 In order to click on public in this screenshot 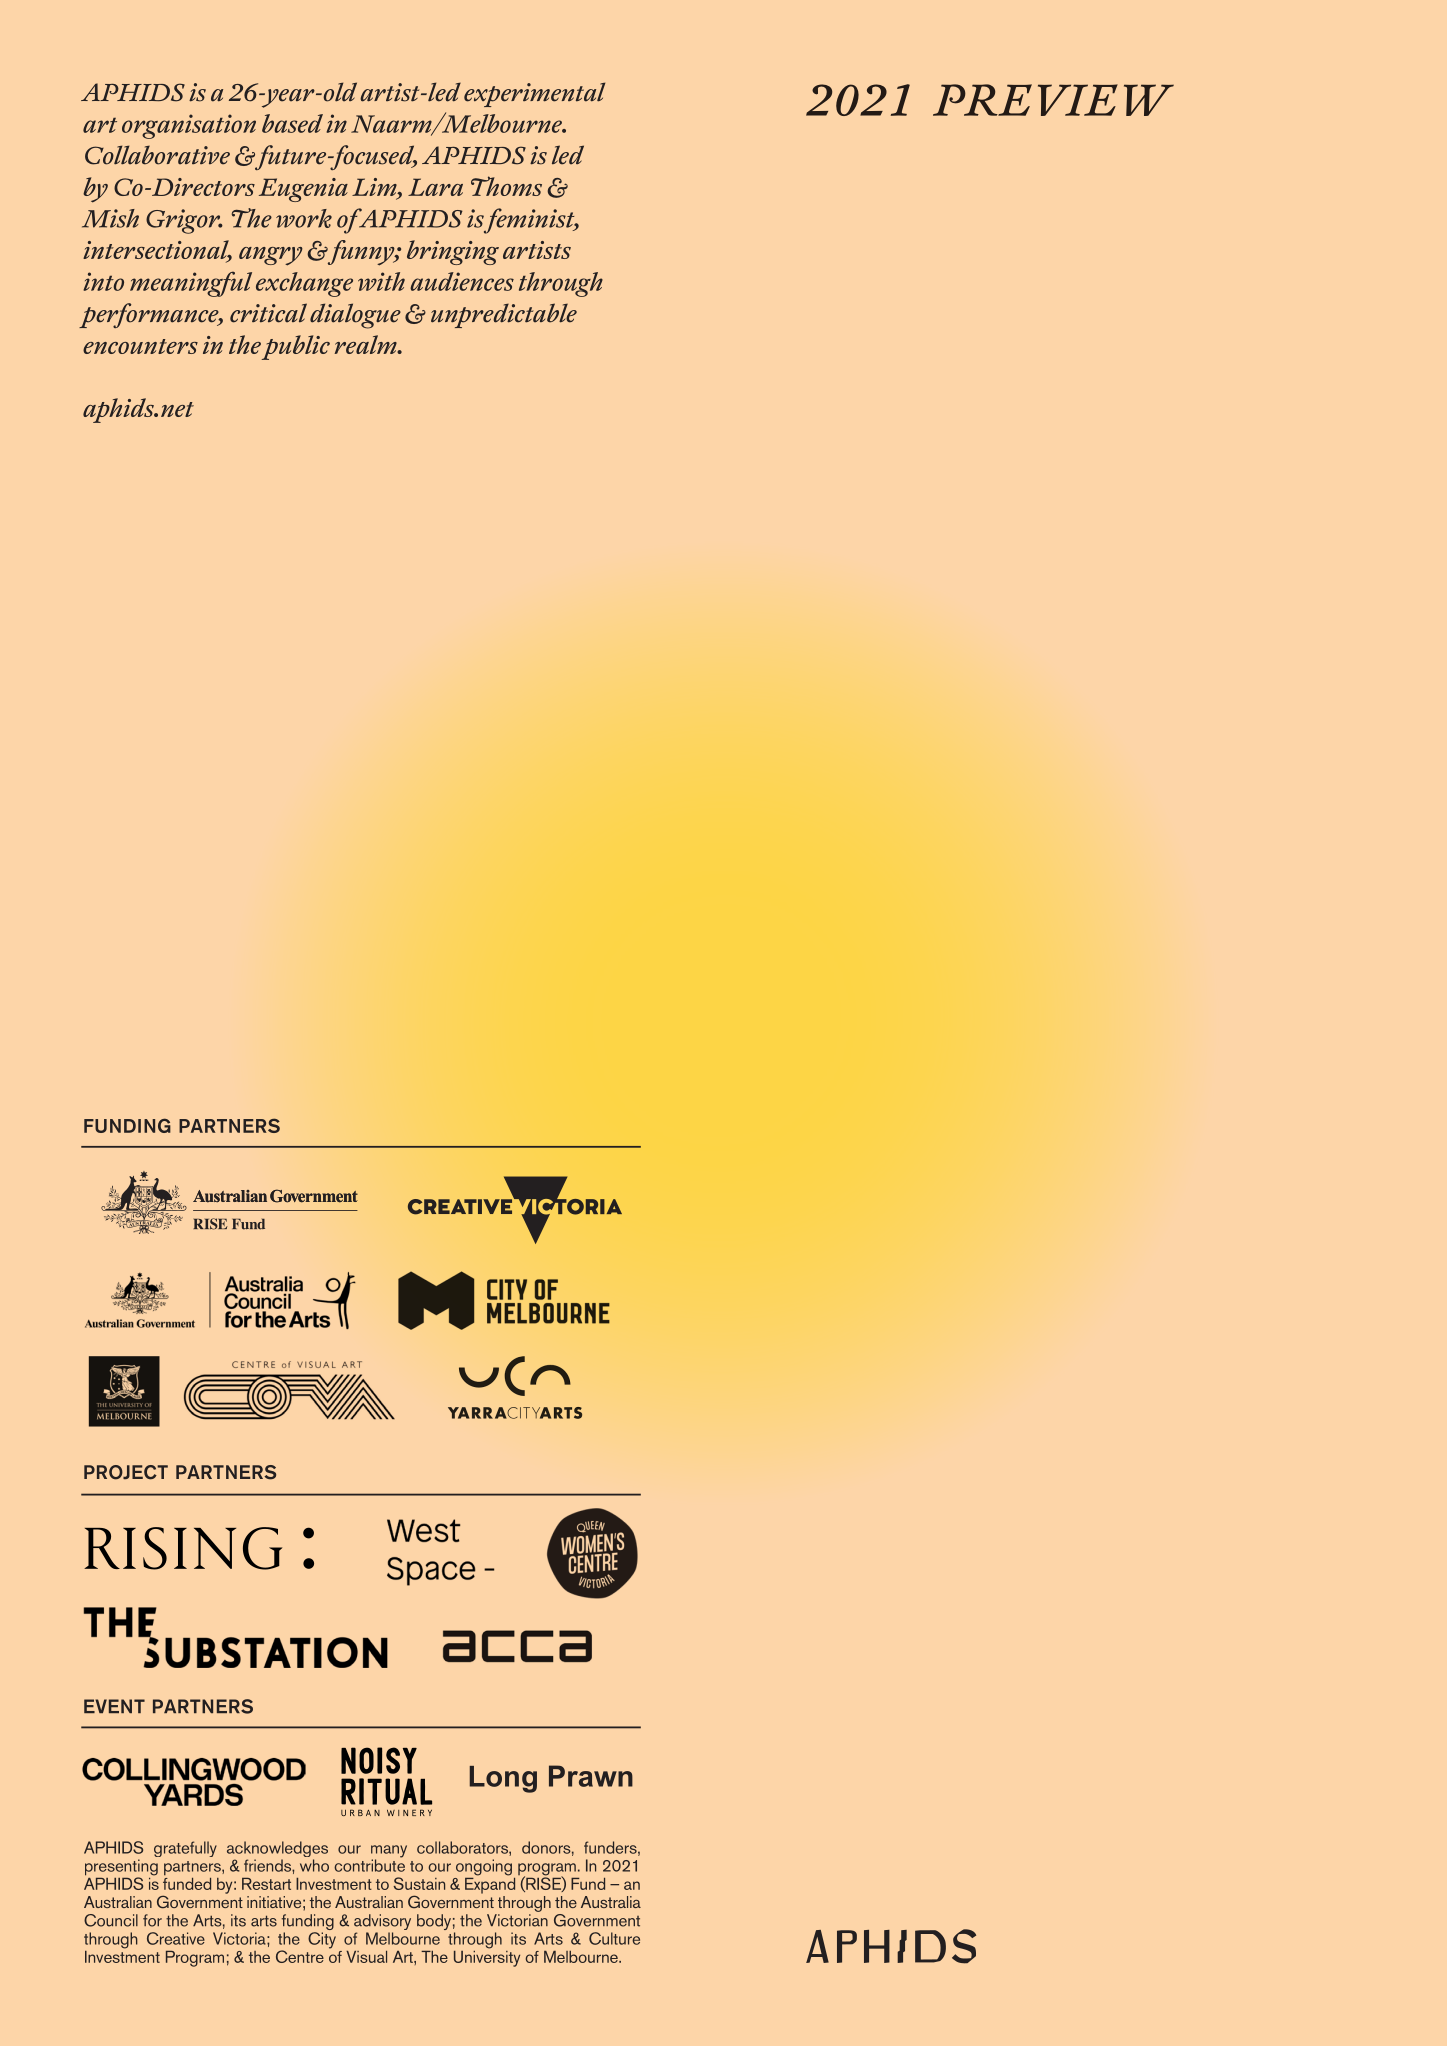, I will do `click(296, 347)`.
